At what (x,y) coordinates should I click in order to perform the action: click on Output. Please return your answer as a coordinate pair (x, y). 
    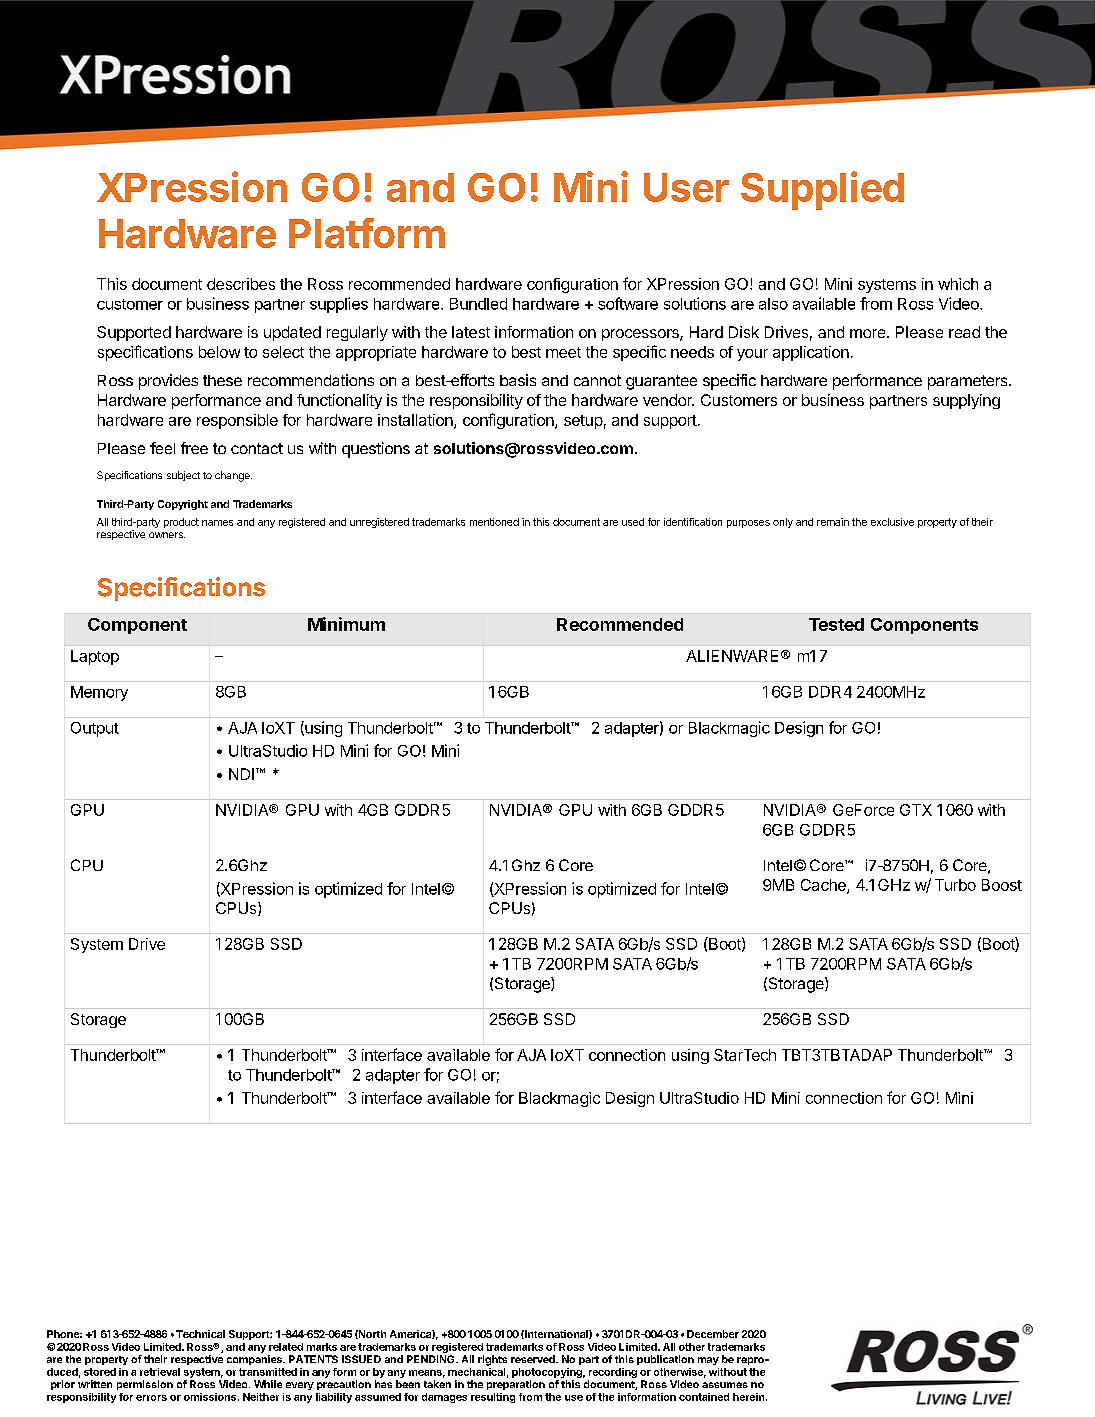
    Looking at the image, I should click on (95, 729).
